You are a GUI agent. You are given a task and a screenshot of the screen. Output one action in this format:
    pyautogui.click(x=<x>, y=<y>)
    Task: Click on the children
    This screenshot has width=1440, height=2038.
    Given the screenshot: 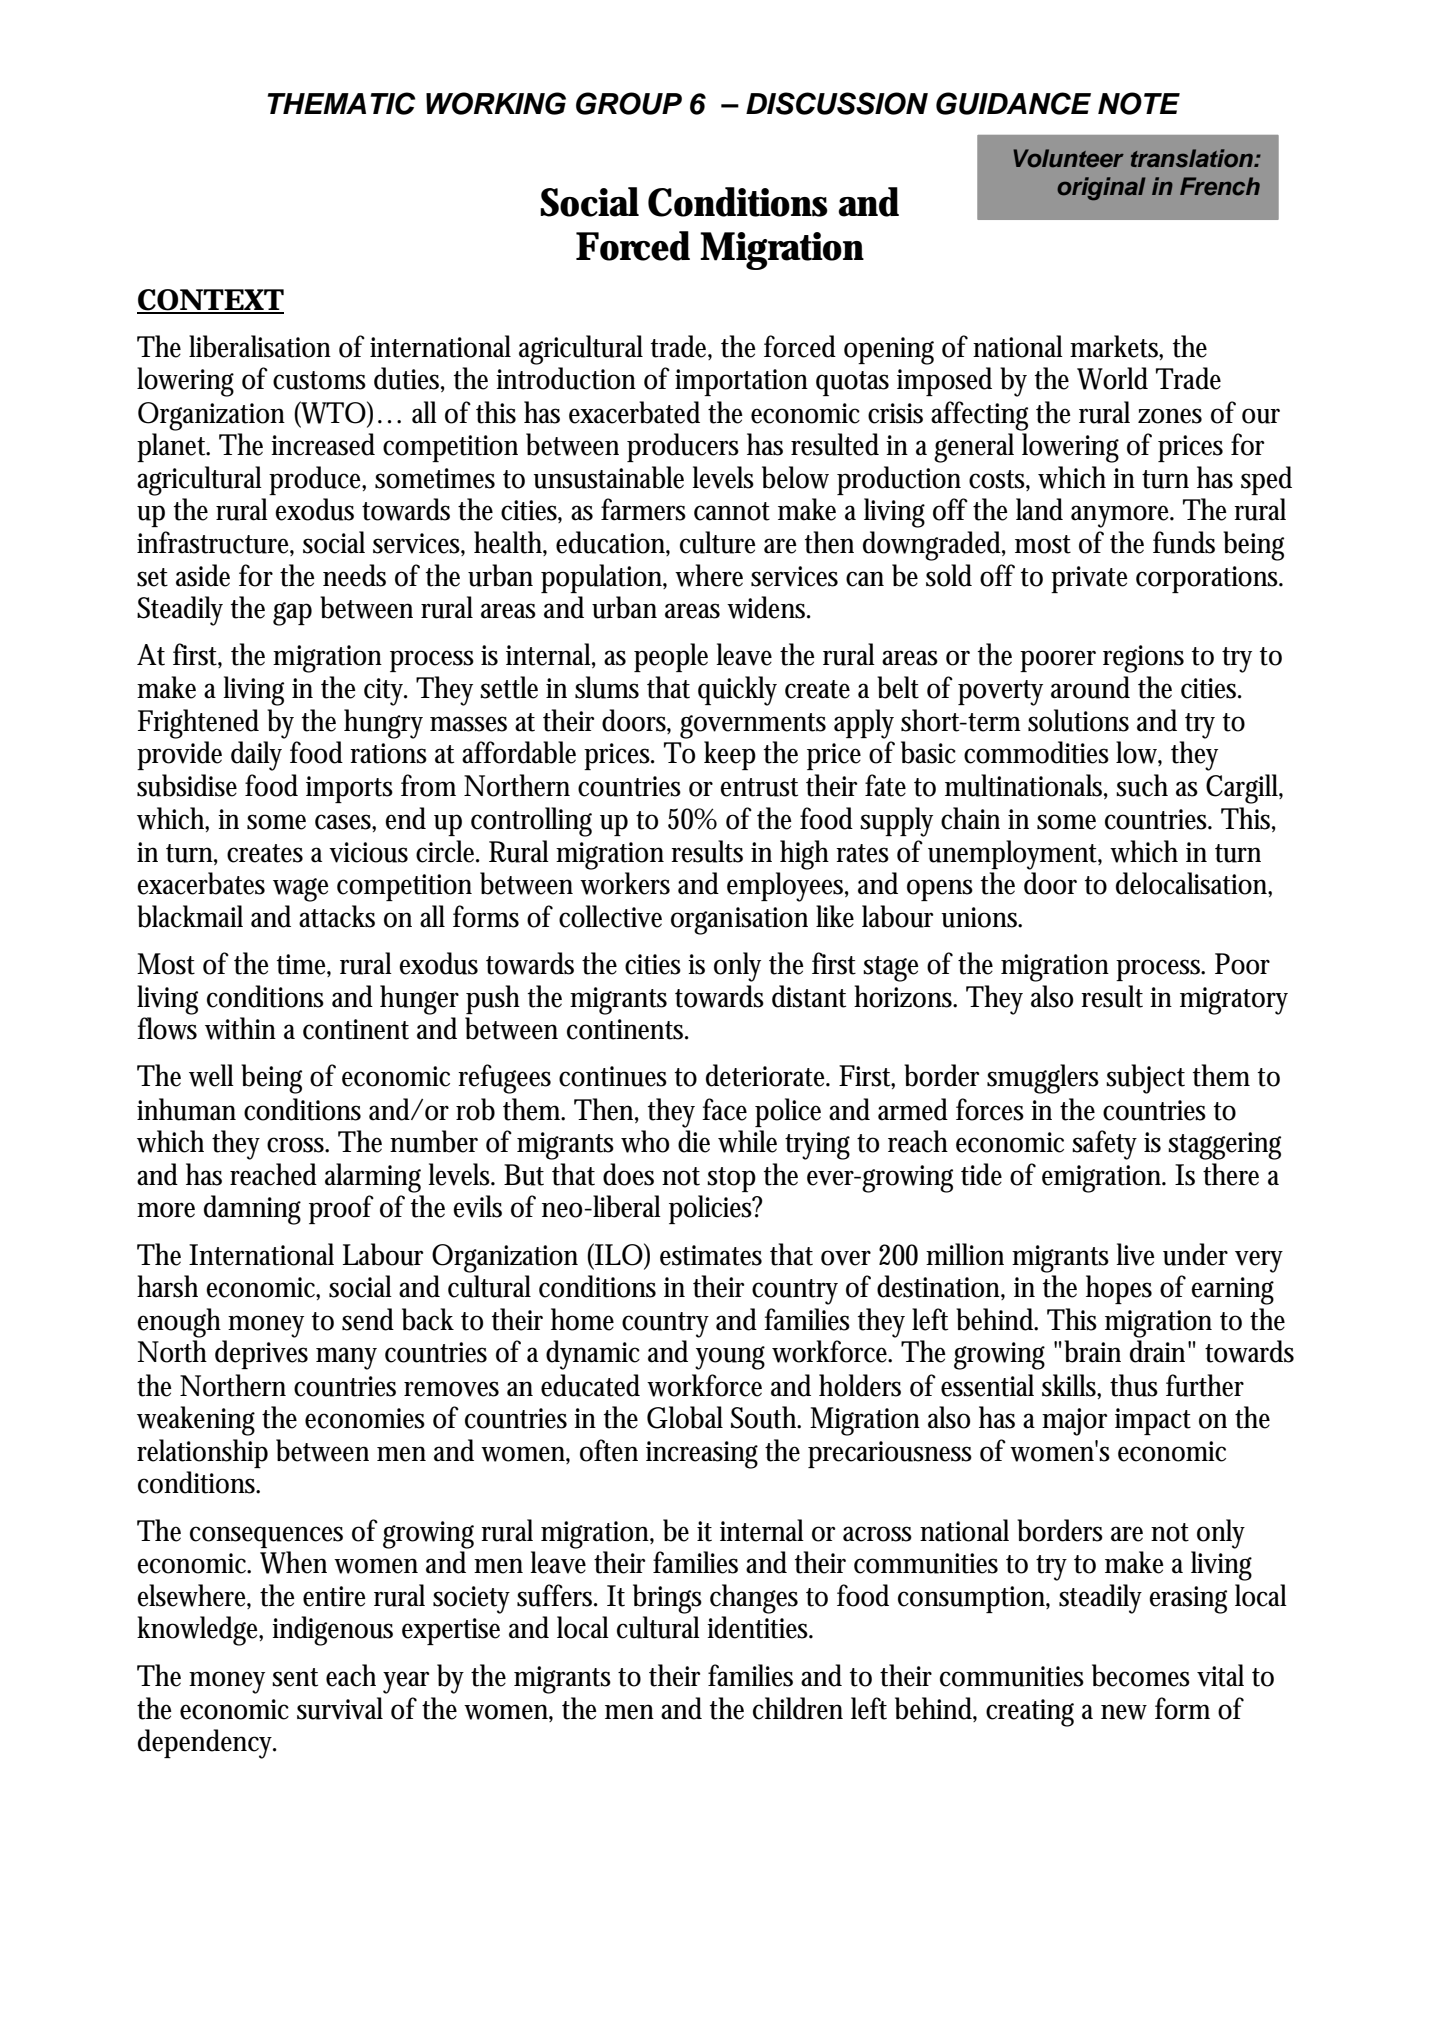 What is the action you would take?
    pyautogui.click(x=798, y=1708)
